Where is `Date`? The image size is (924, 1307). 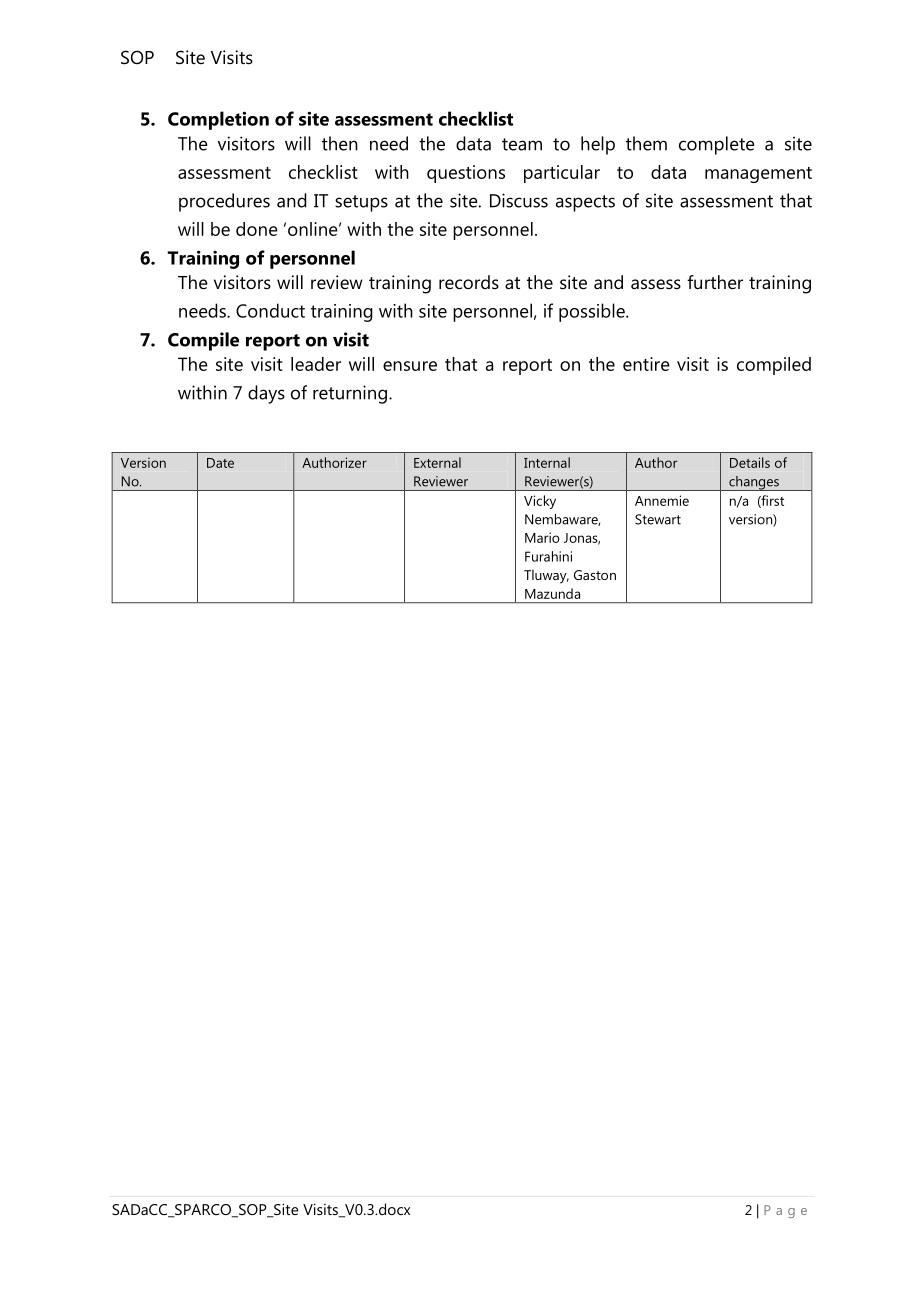 Date is located at coordinates (220, 463).
